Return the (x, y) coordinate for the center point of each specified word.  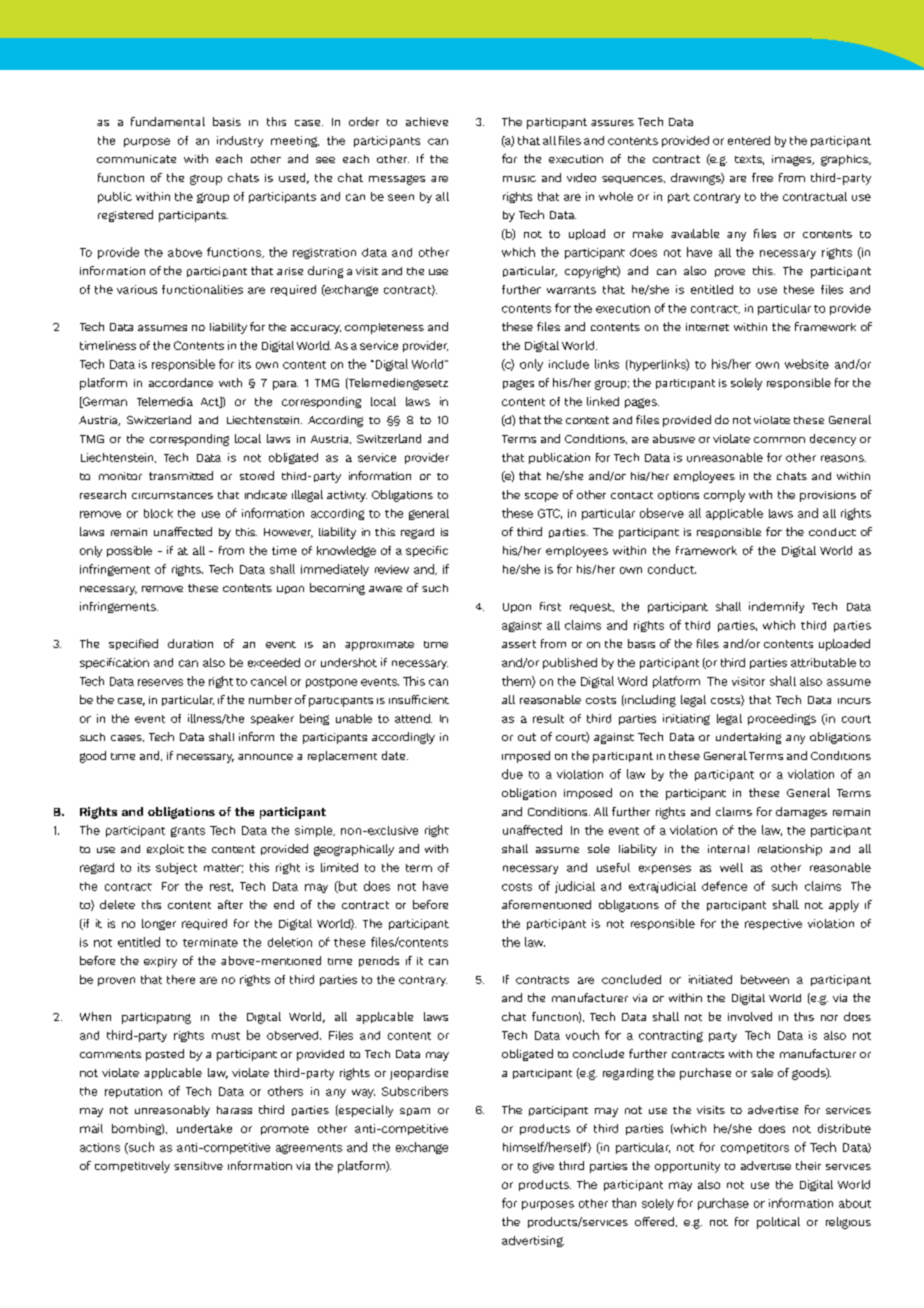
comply (724, 496)
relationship (790, 850)
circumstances (172, 495)
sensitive (198, 1166)
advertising (533, 1241)
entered (749, 140)
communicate (136, 159)
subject (176, 868)
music (519, 179)
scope (541, 497)
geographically (354, 850)
